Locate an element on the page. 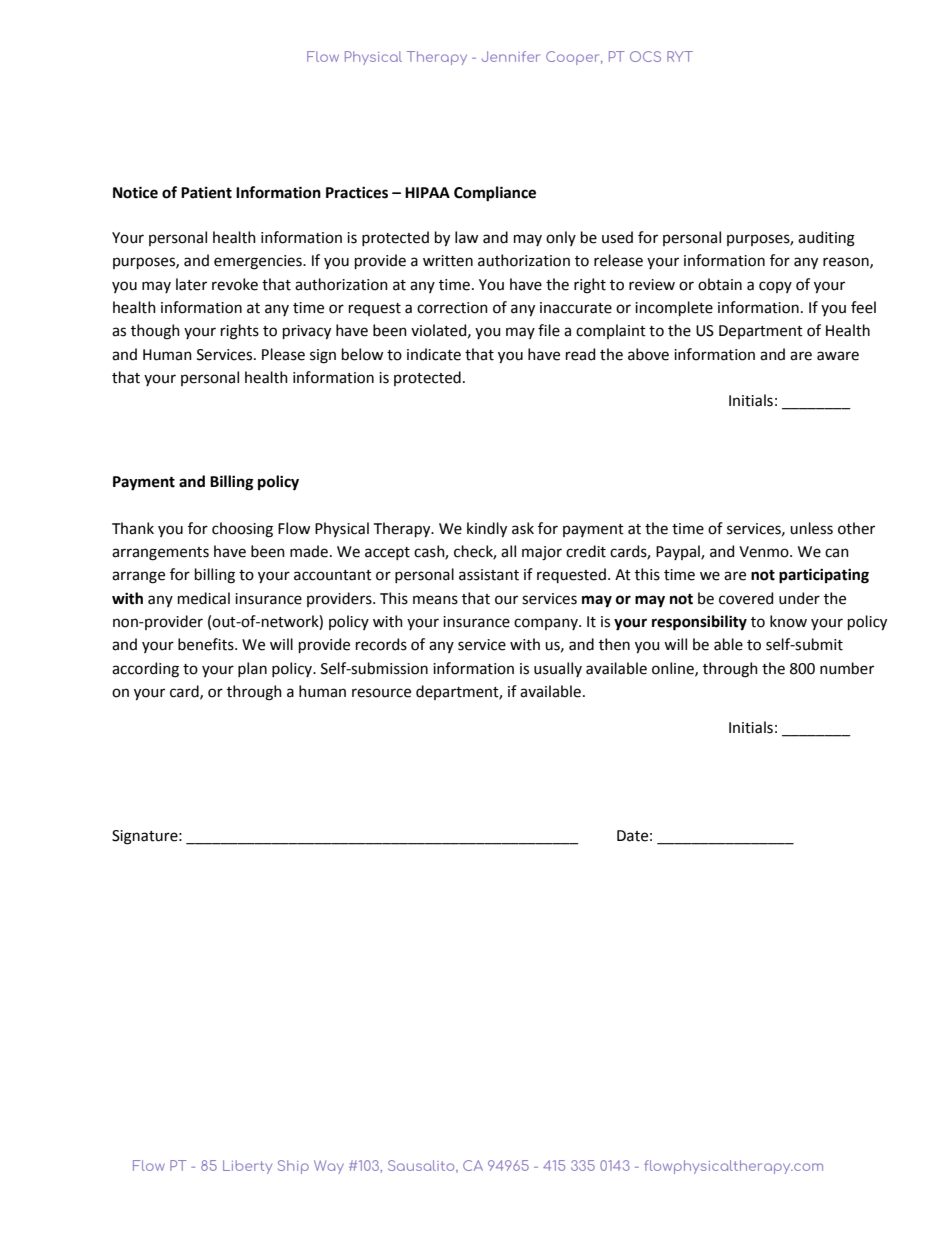 This image has height=1233, width=952. Liberty is located at coordinates (247, 1167).
